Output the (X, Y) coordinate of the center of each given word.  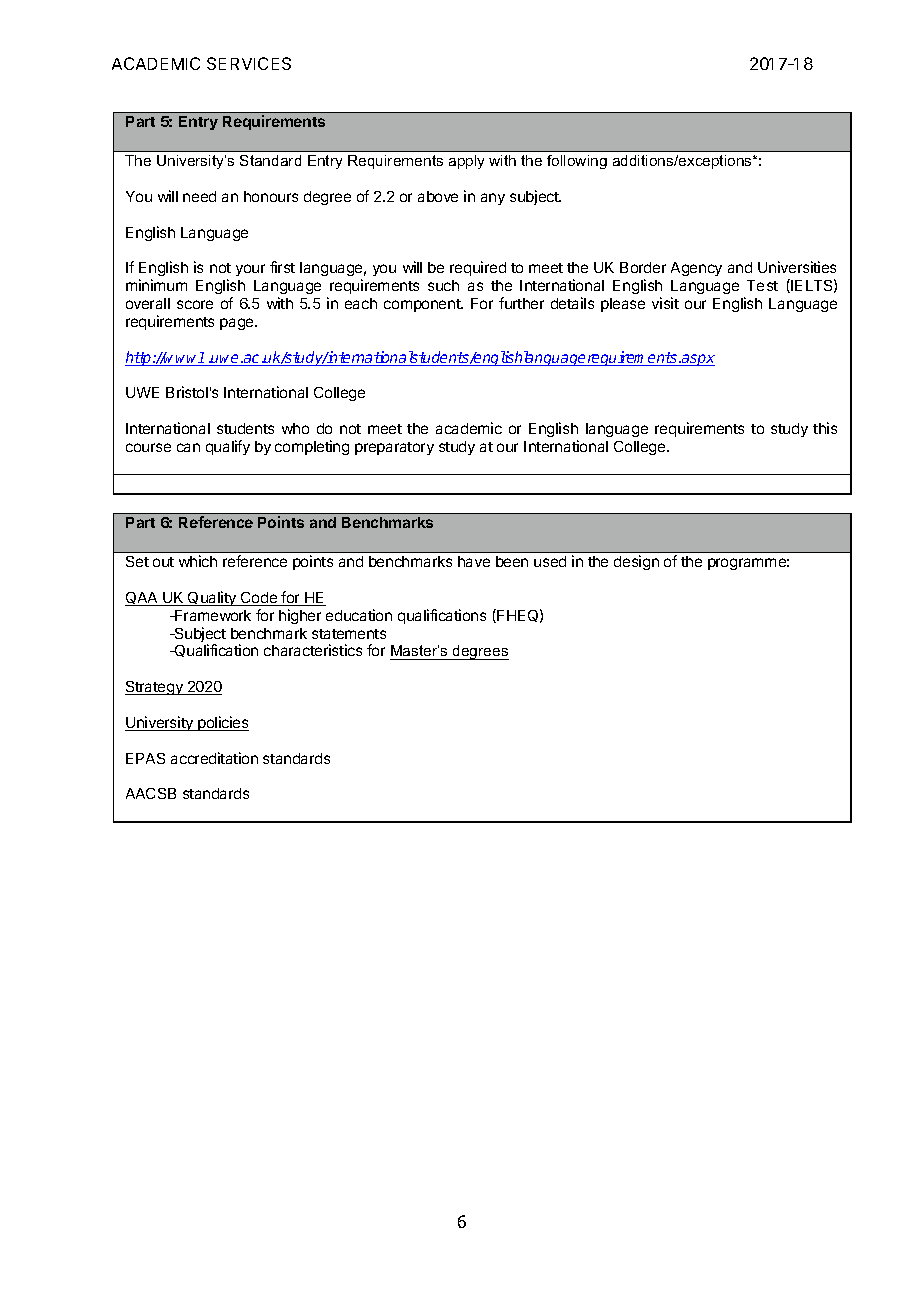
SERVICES (249, 63)
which (198, 561)
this (825, 428)
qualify (228, 447)
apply (466, 162)
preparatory (394, 448)
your (250, 270)
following (577, 162)
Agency (696, 269)
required (478, 268)
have (474, 561)
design (636, 562)
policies (222, 723)
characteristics (313, 650)
